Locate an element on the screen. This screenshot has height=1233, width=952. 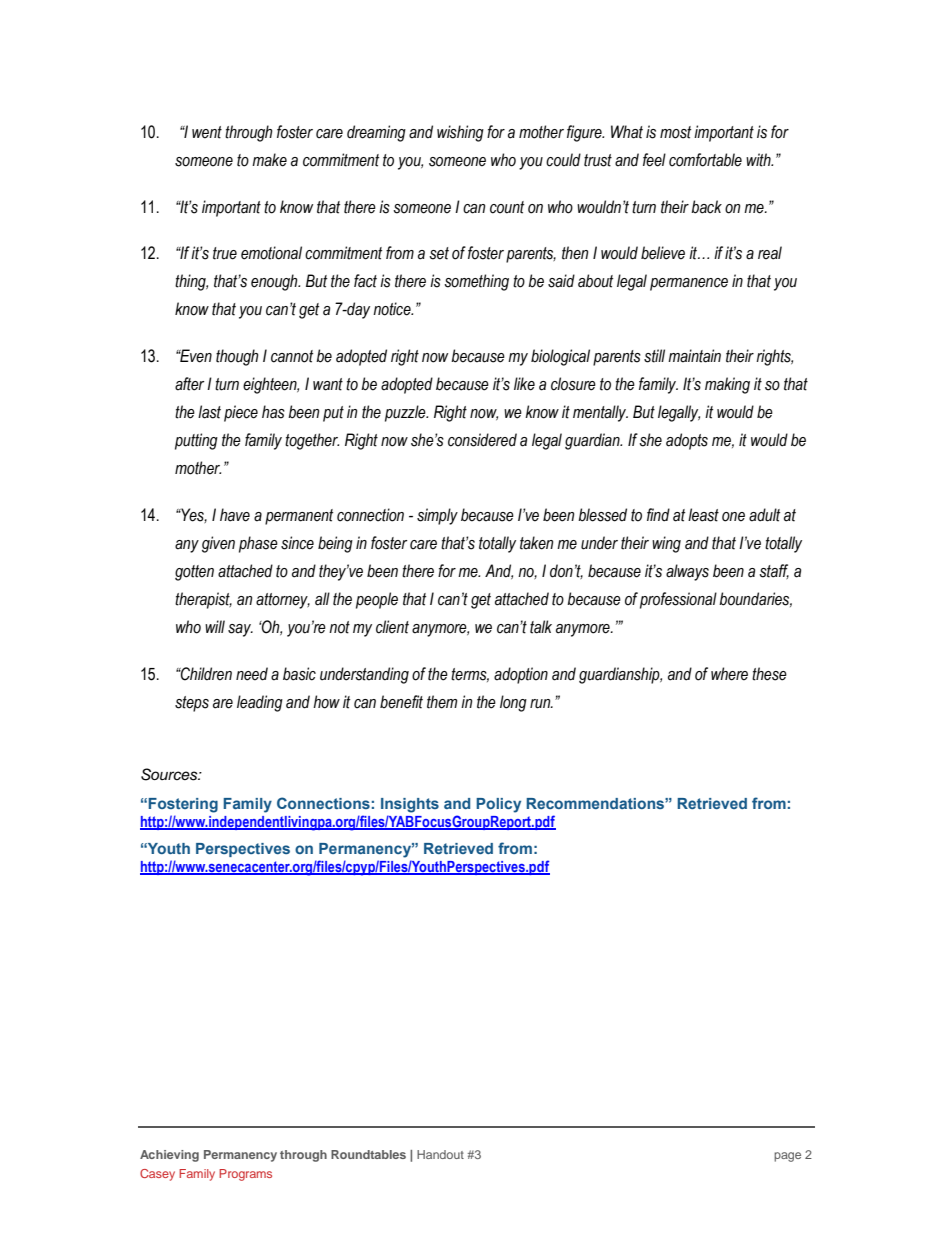
comfortable is located at coordinates (705, 160).
